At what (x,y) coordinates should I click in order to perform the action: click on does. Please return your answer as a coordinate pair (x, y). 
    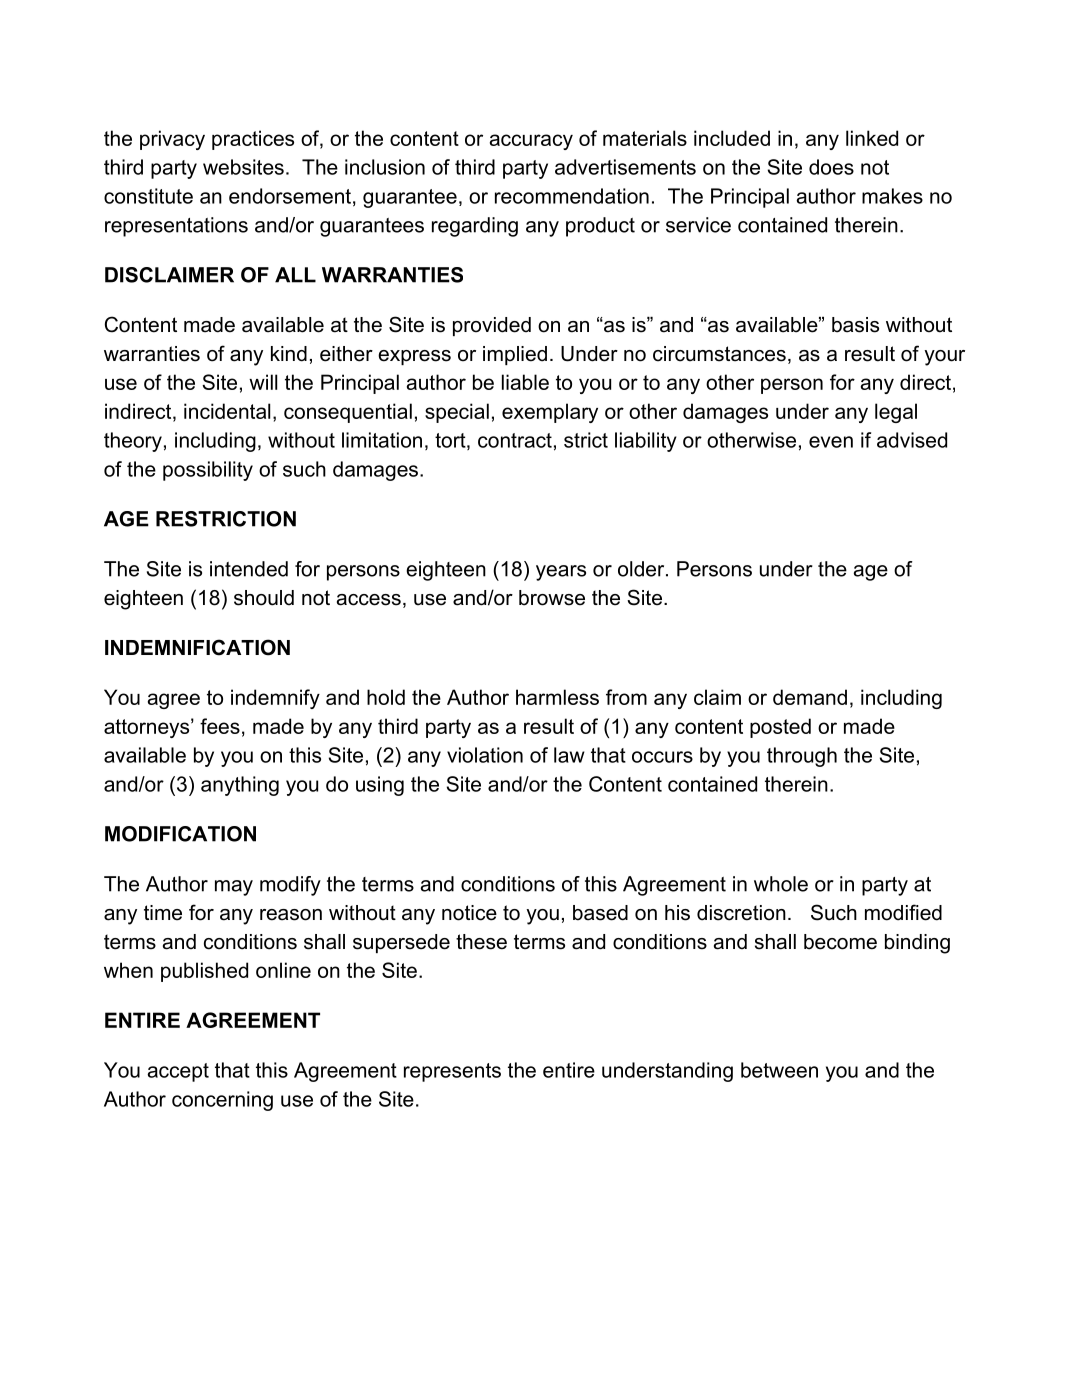
    Looking at the image, I should click on (831, 167).
